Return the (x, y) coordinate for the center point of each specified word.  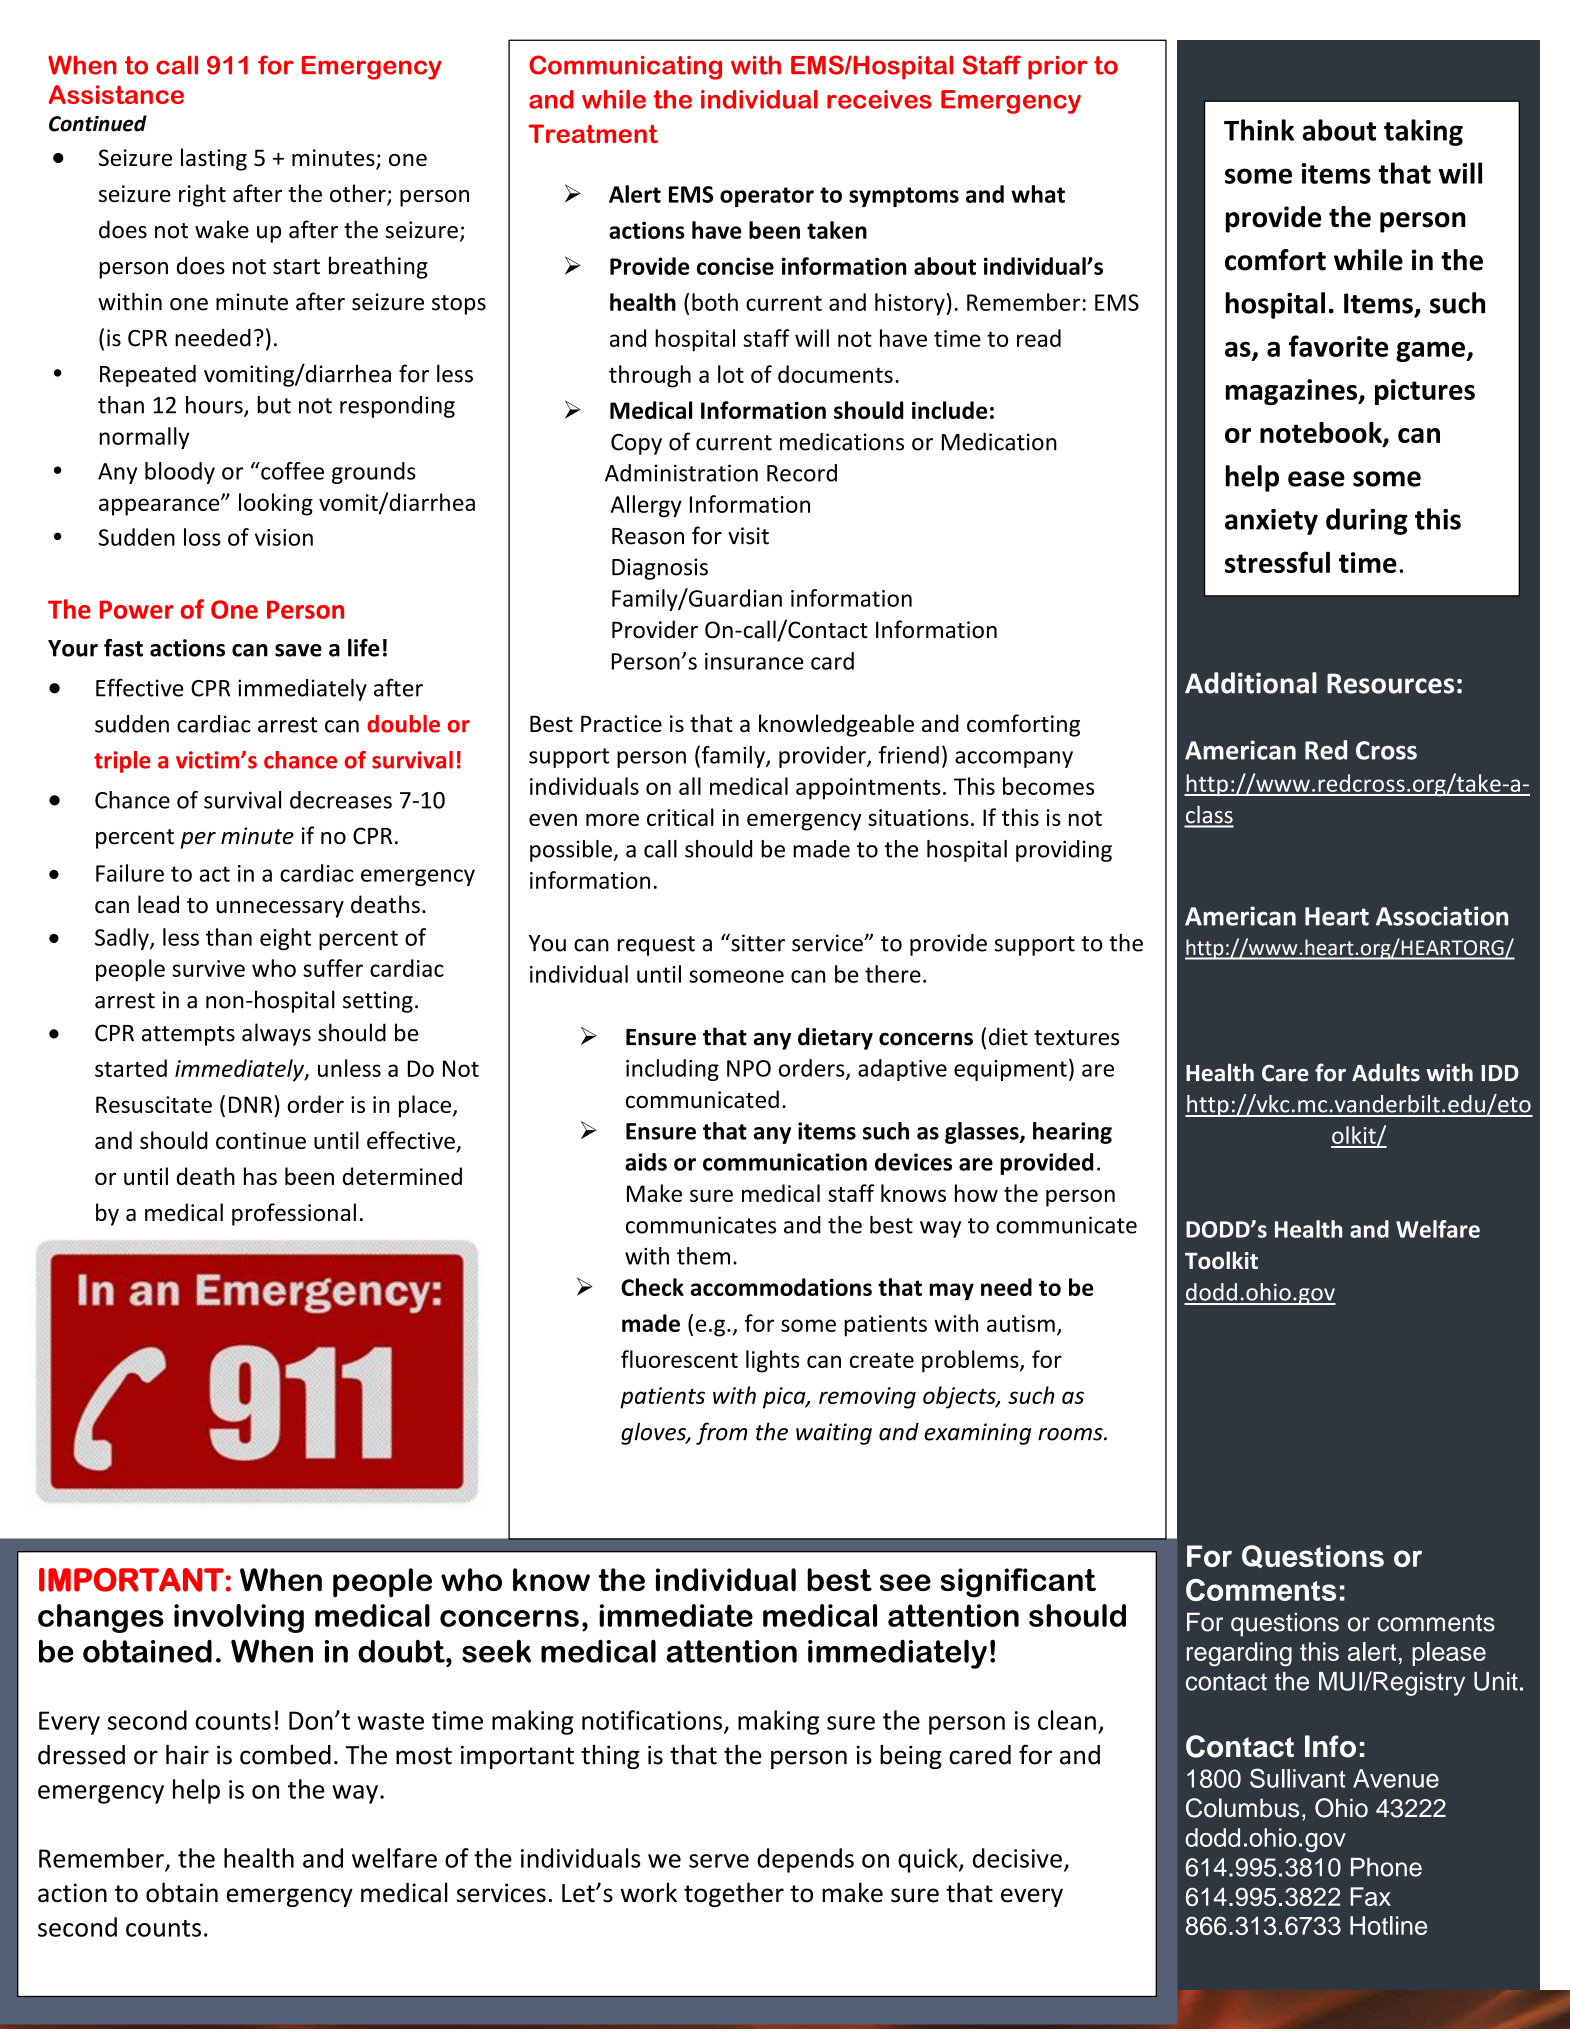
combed (285, 1755)
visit (748, 536)
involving (239, 1618)
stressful (1277, 562)
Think (1259, 130)
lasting (214, 159)
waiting (834, 1434)
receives (879, 99)
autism (1021, 1323)
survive (208, 968)
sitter (757, 942)
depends (805, 1860)
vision (284, 537)
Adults (1386, 1072)
